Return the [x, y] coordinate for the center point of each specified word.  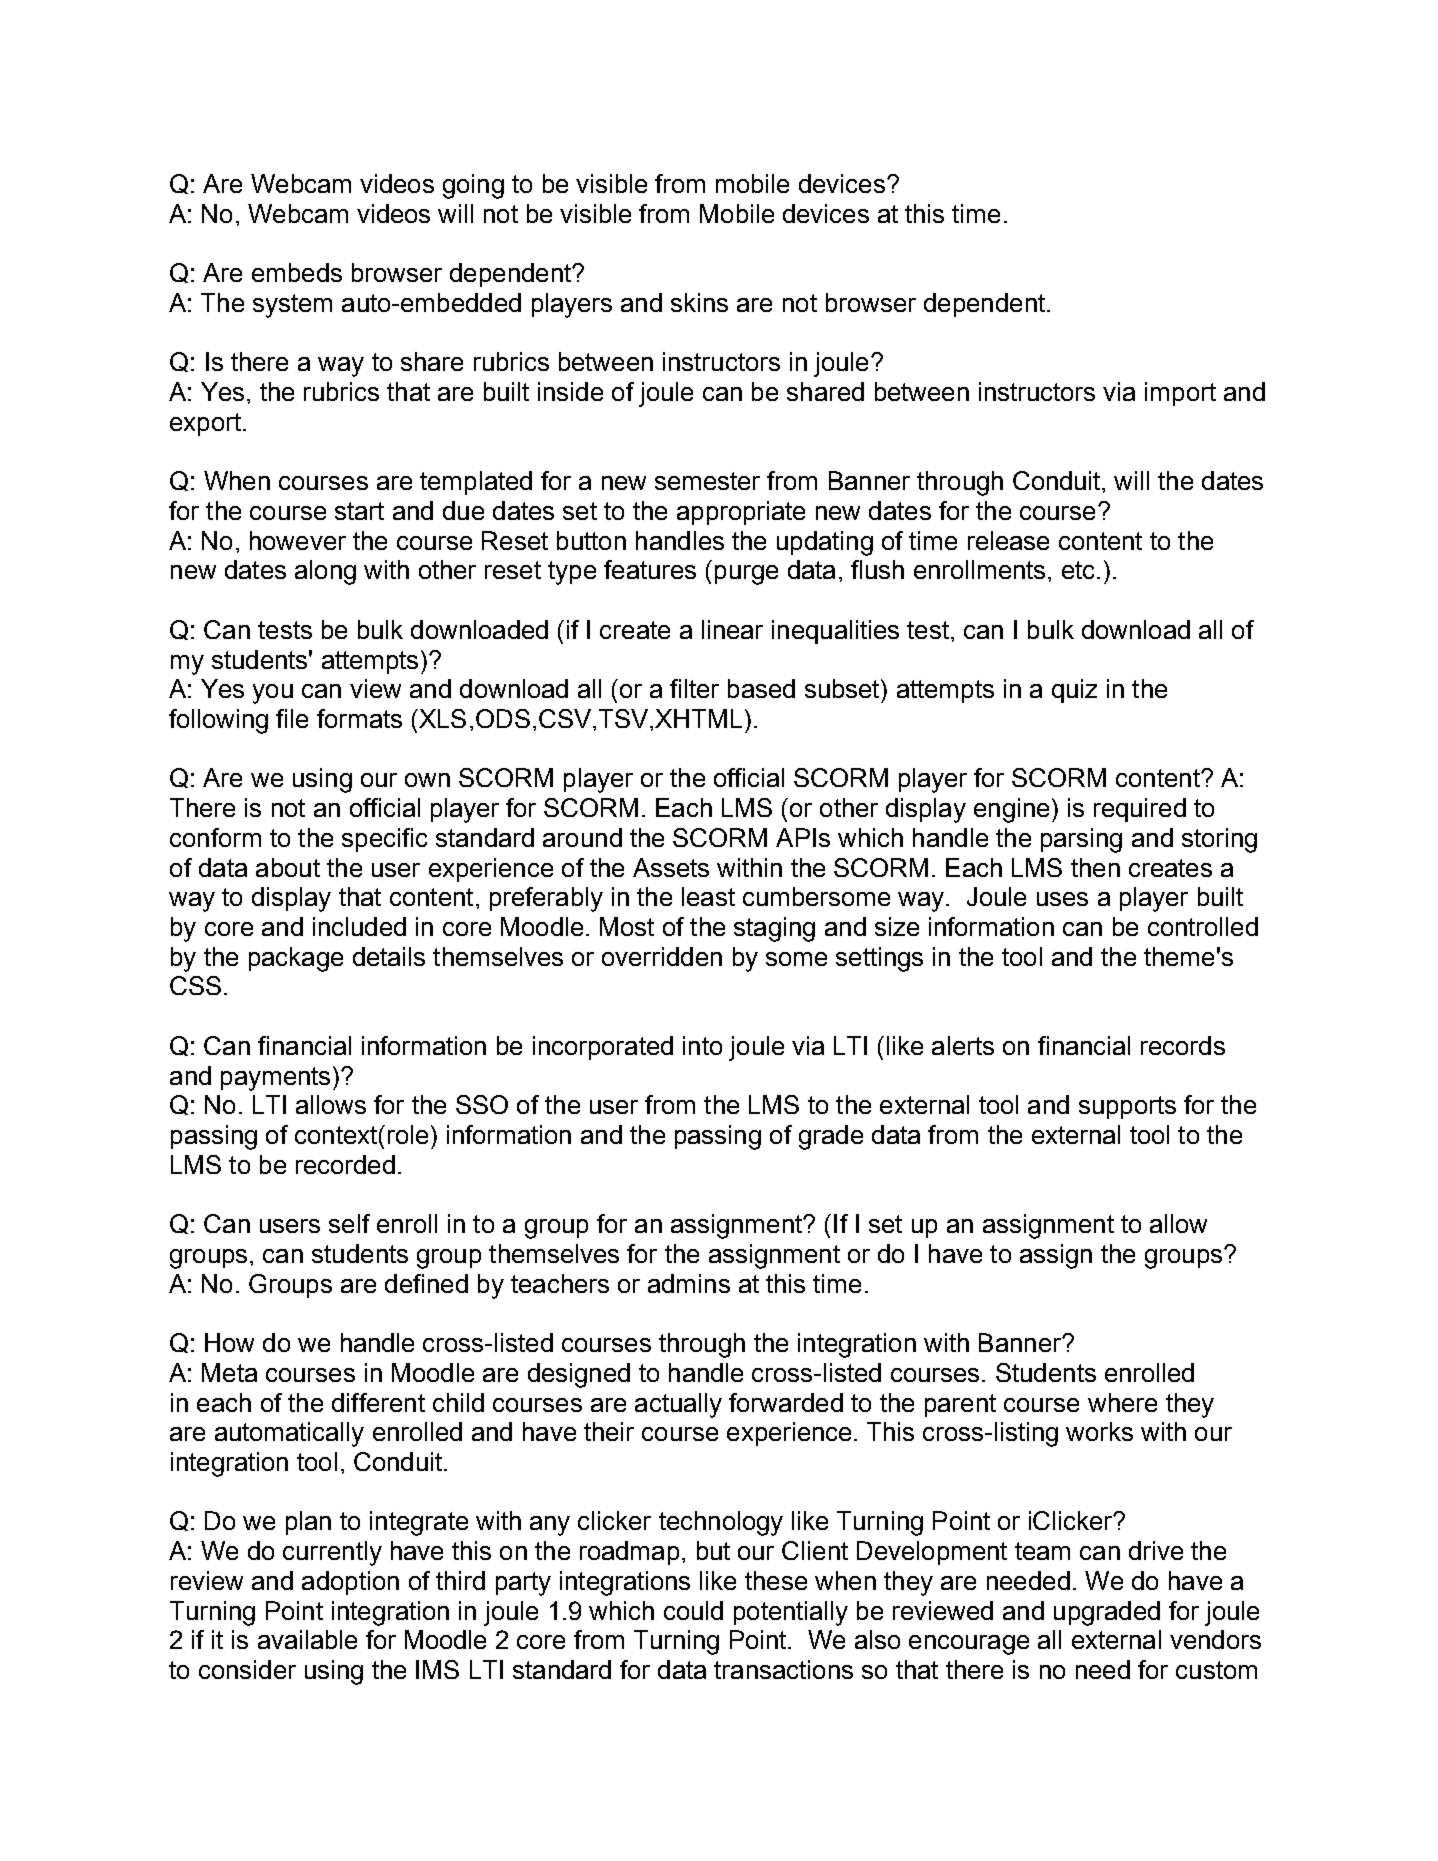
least [708, 896]
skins [699, 302]
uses [1062, 899]
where [1122, 1402]
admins [689, 1283]
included [359, 926]
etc [1078, 570]
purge [746, 575]
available [307, 1639]
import [1180, 394]
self [349, 1223]
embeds [297, 272]
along [325, 572]
